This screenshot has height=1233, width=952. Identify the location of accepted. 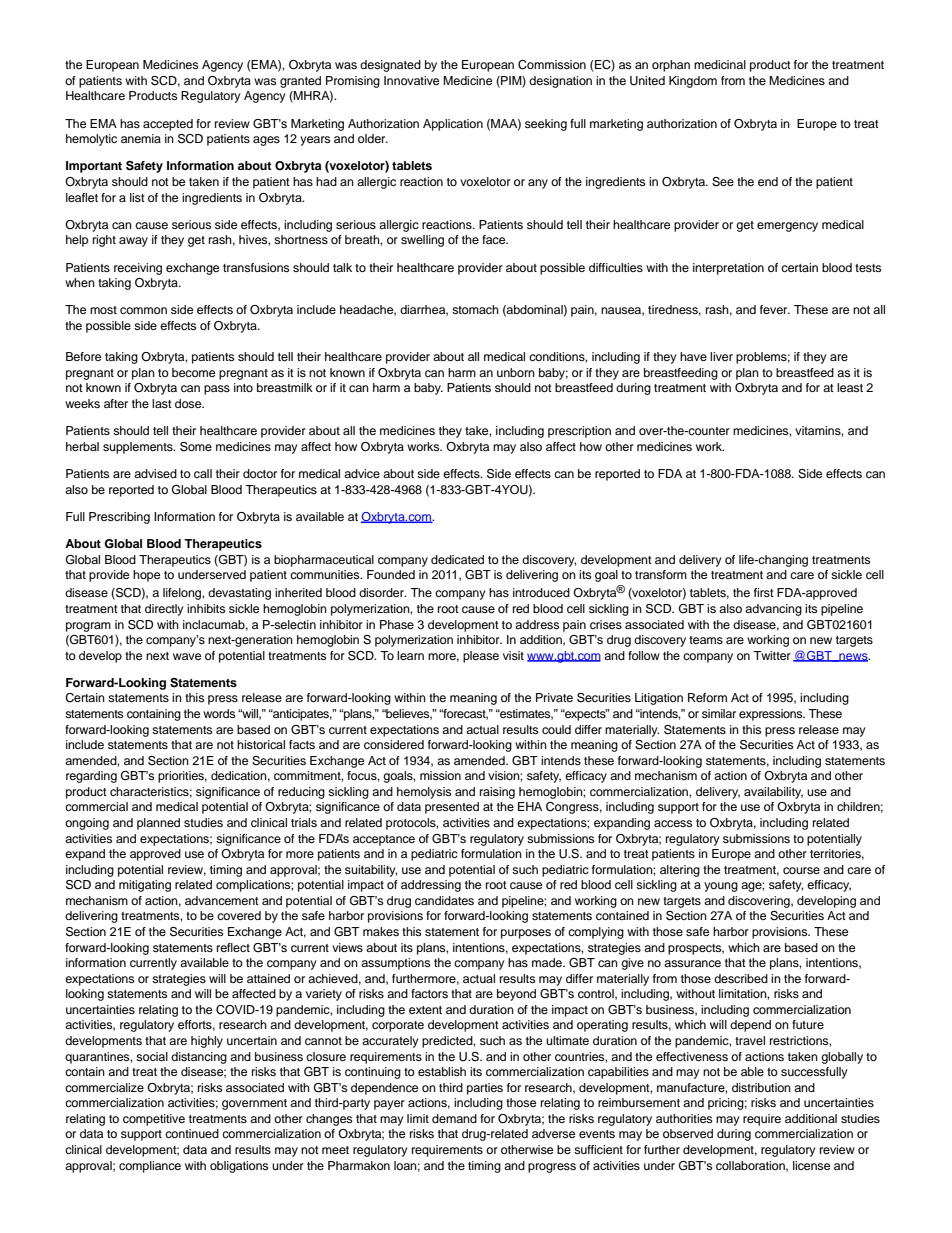
(168, 125).
